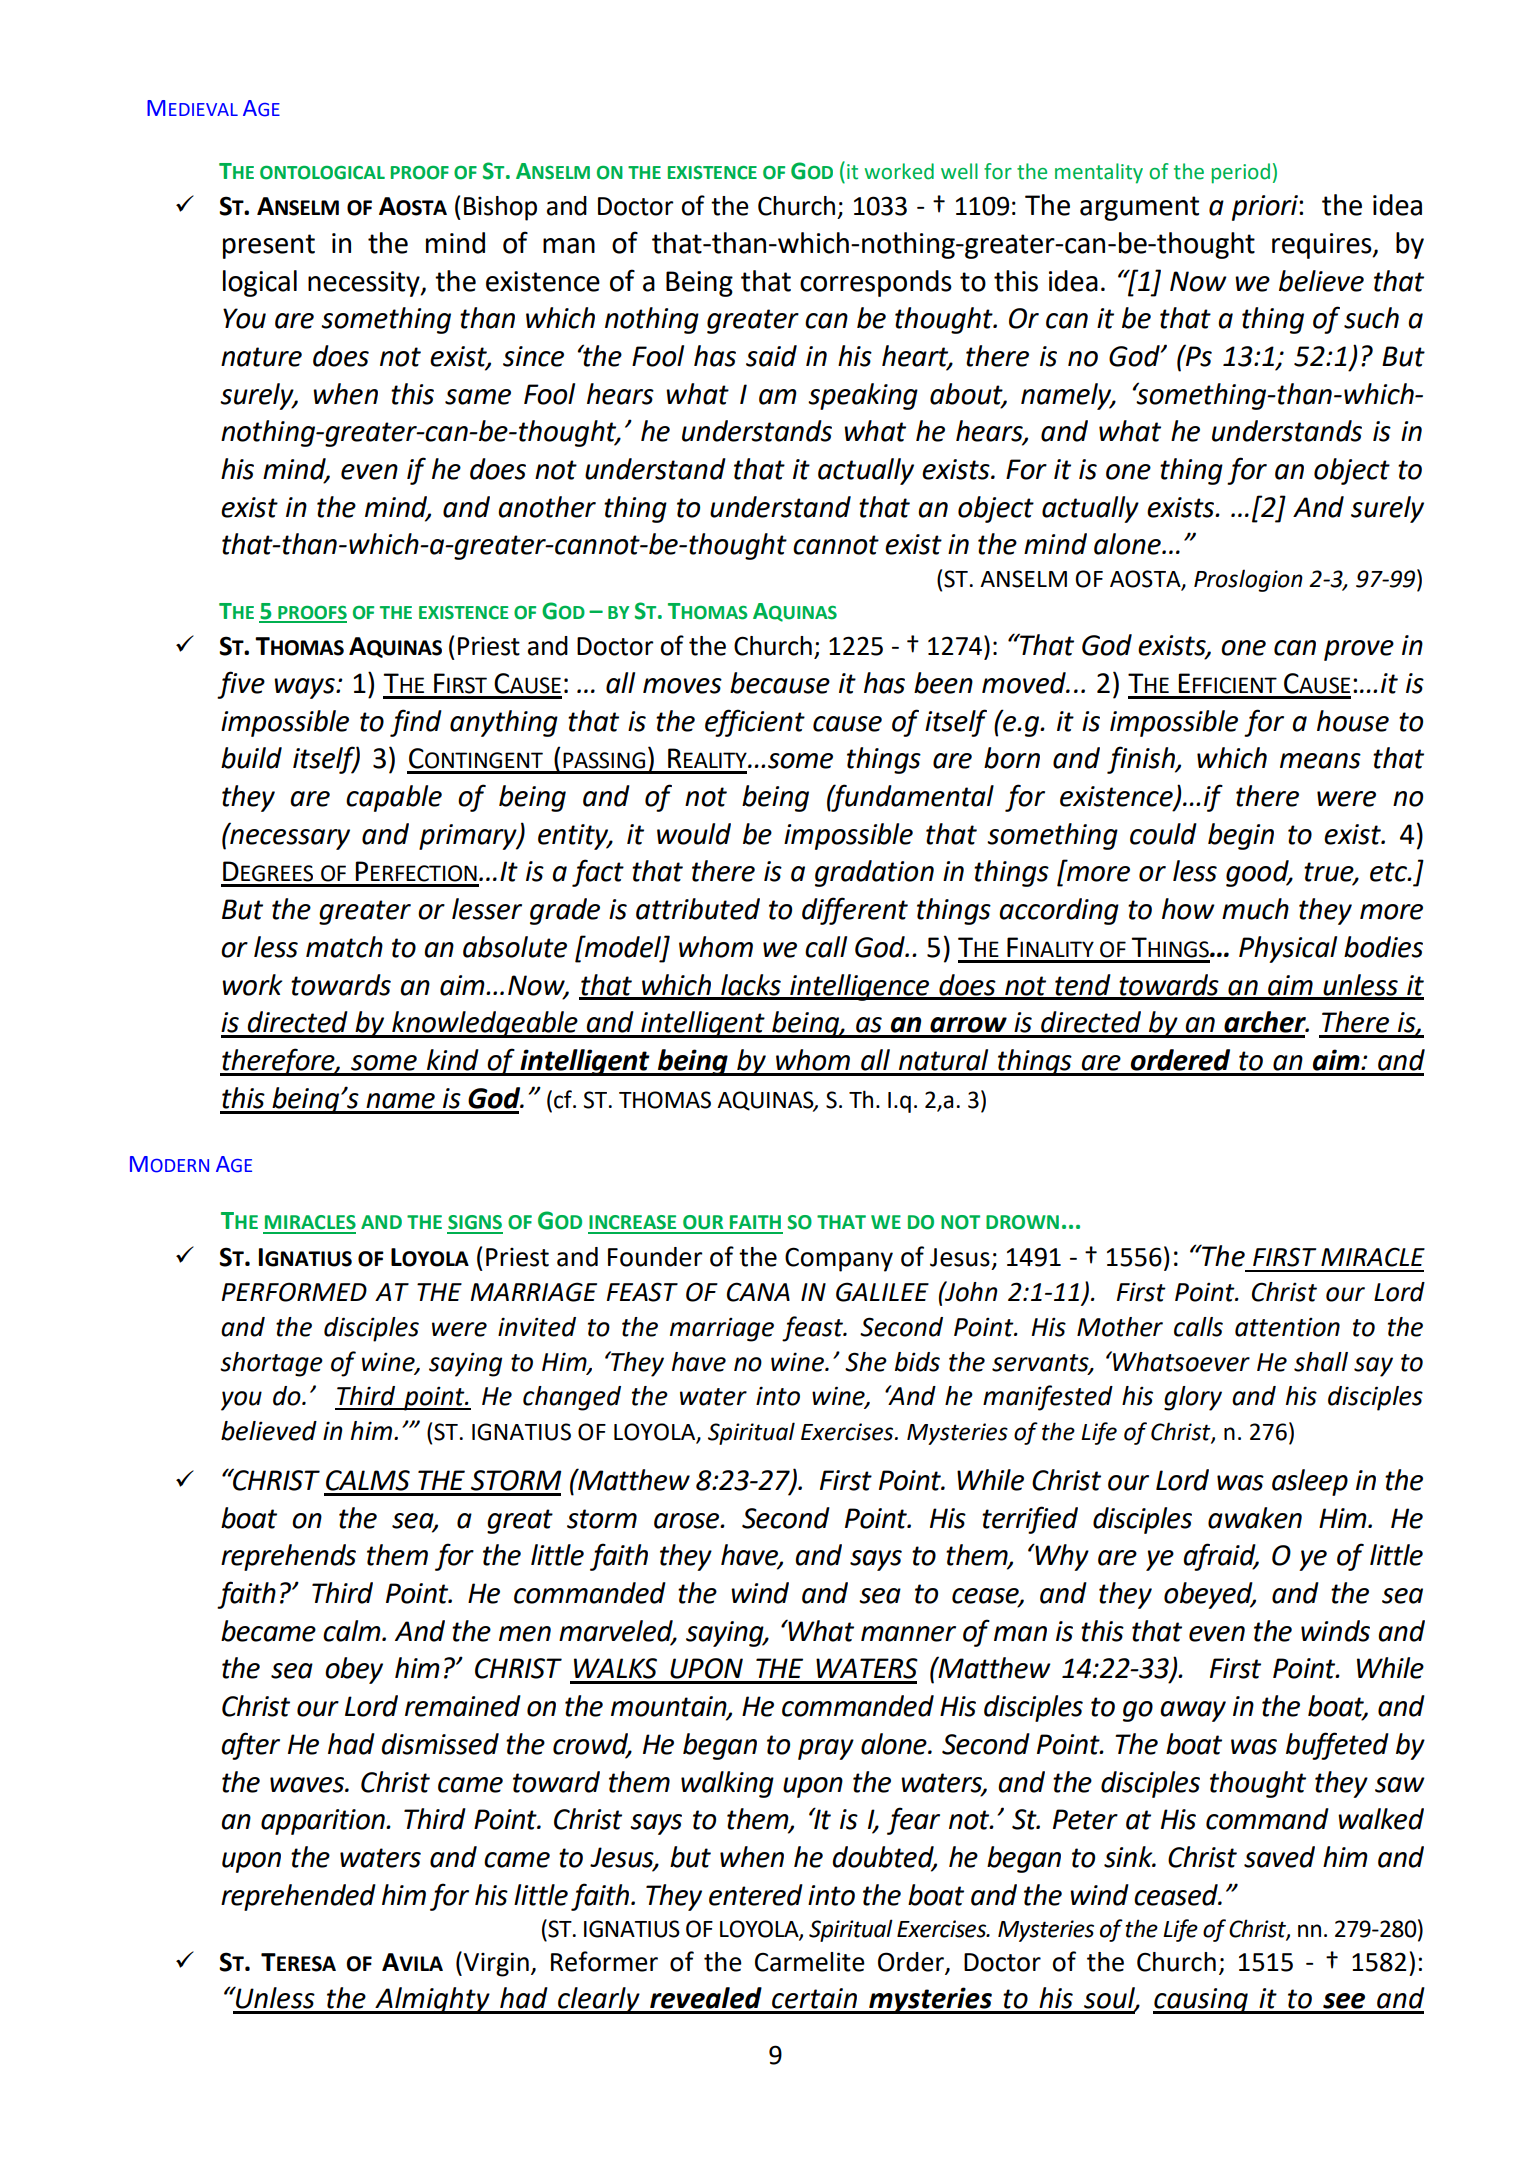 Image resolution: width=1533 pixels, height=2168 pixels. Describe the element at coordinates (810, 1962) in the screenshot. I see `Carmelite` at that location.
